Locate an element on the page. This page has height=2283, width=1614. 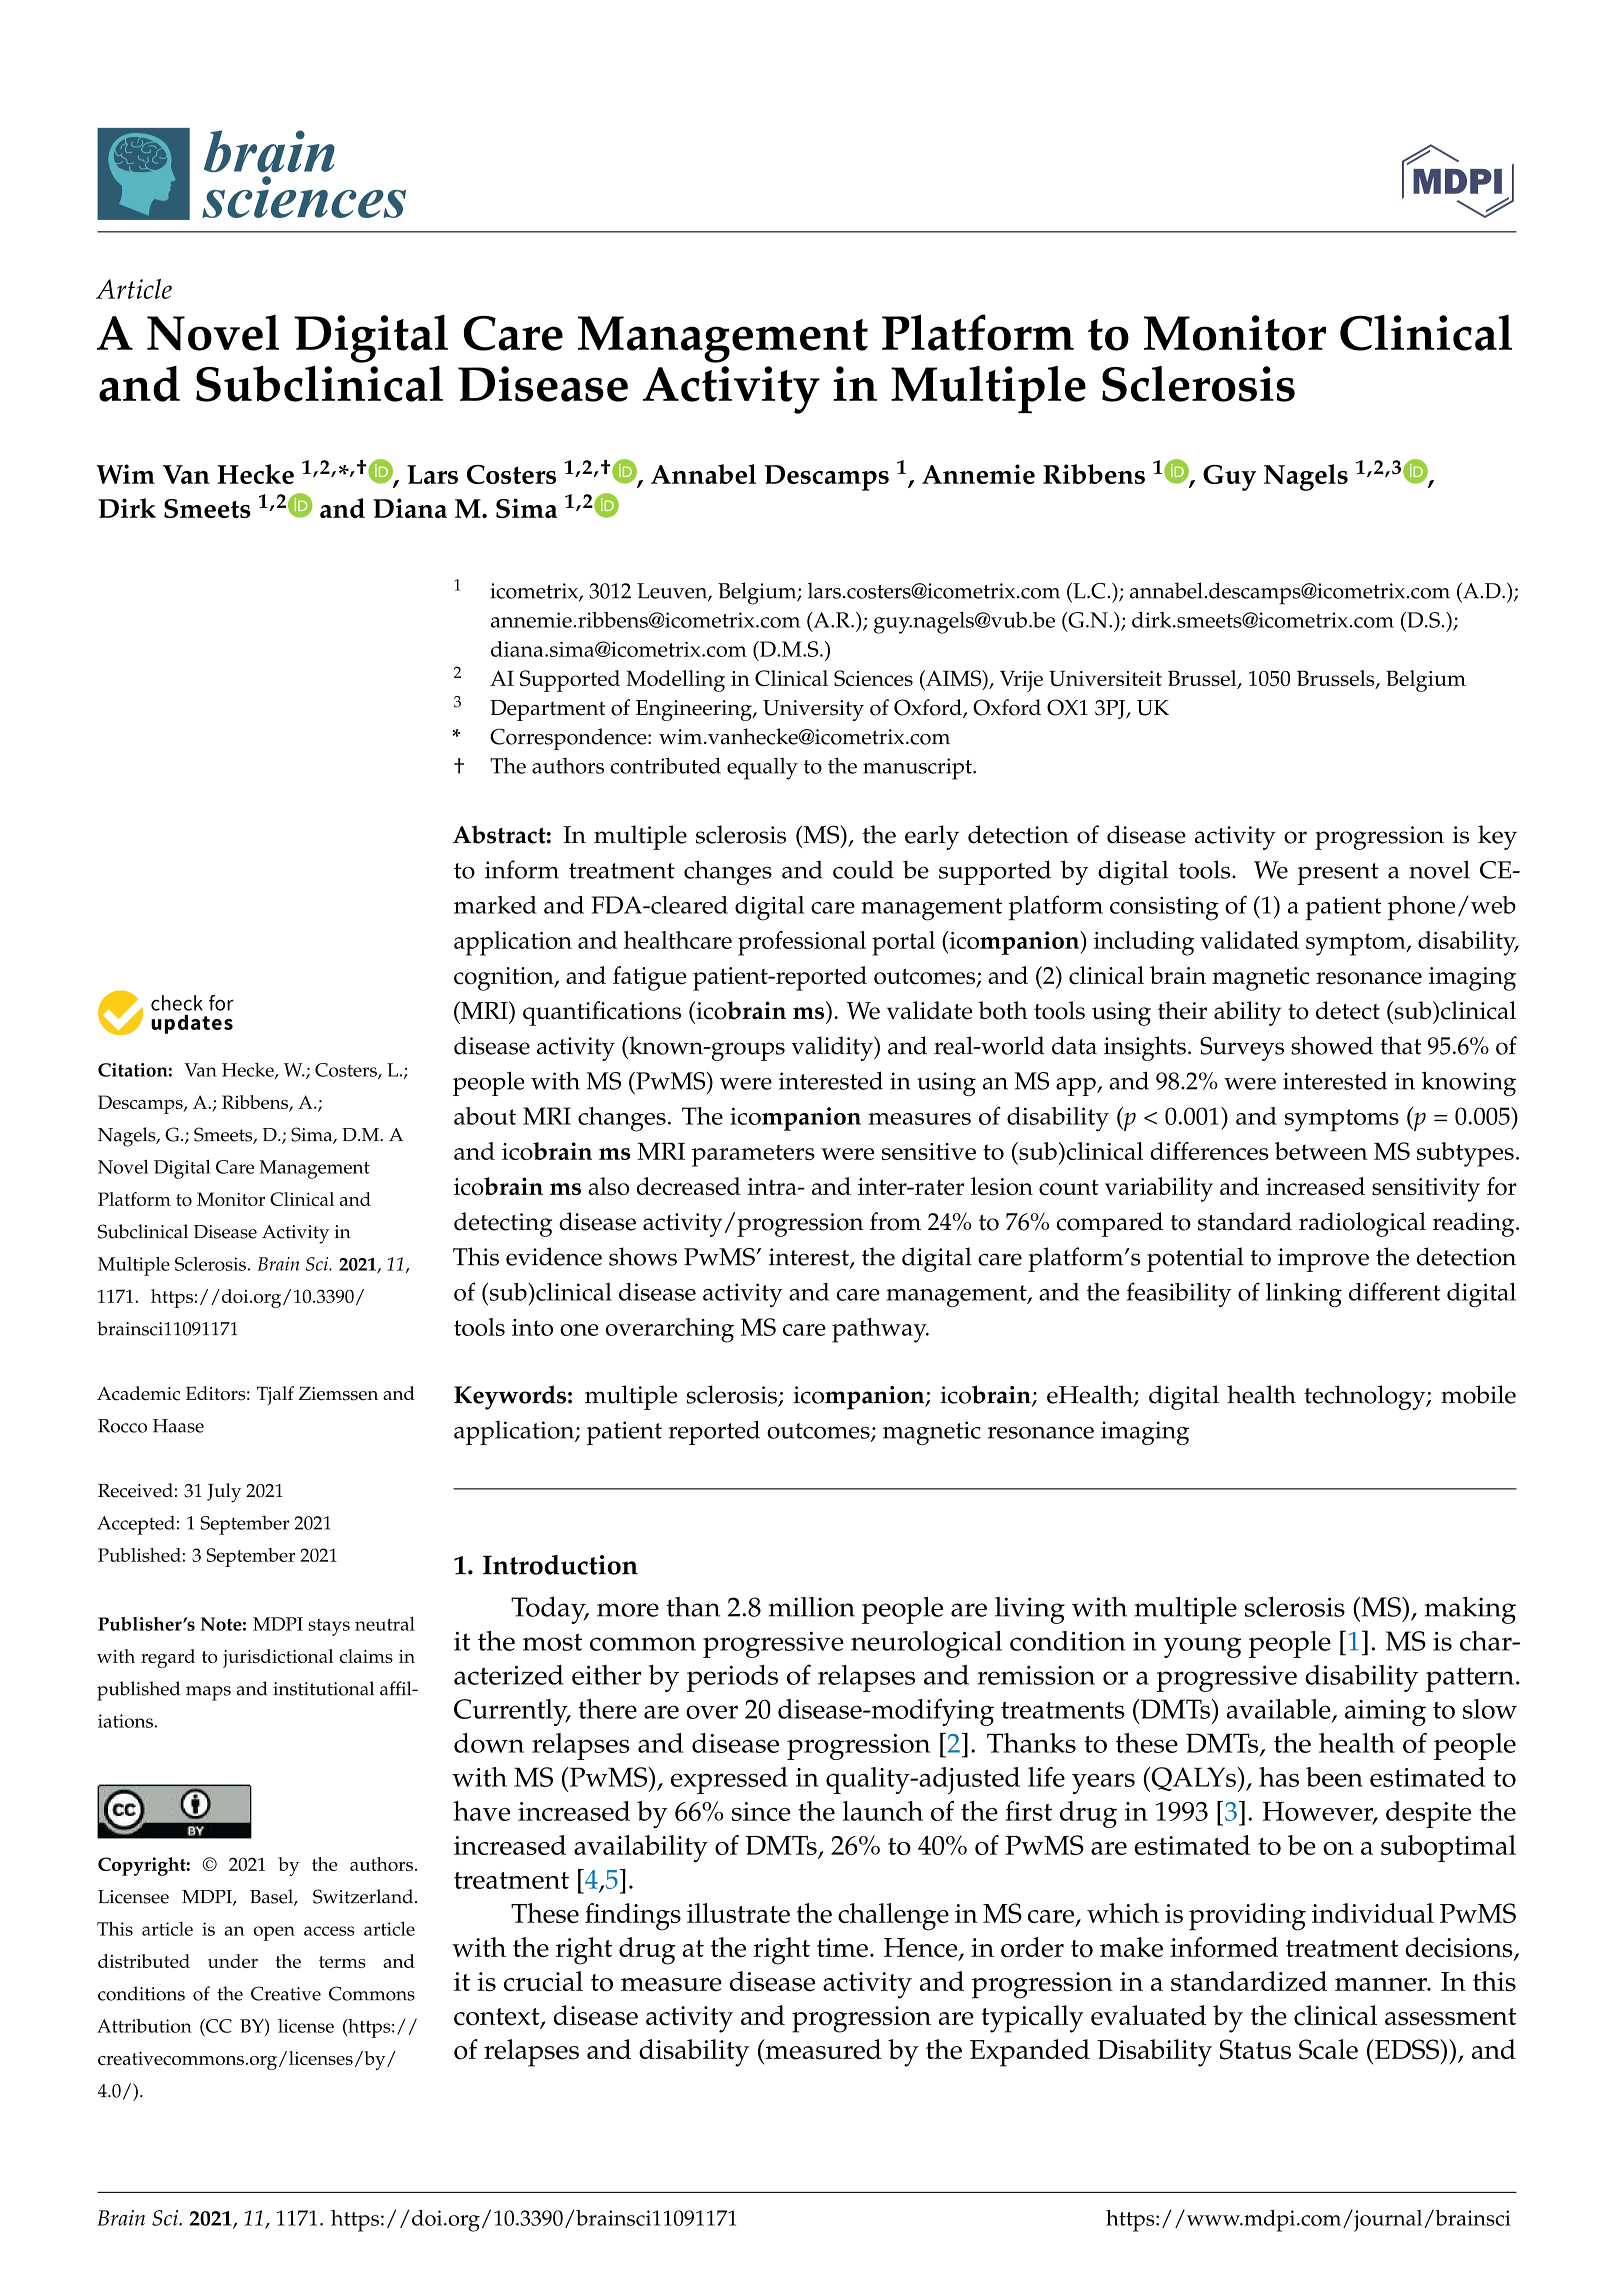
terms is located at coordinates (342, 1962).
